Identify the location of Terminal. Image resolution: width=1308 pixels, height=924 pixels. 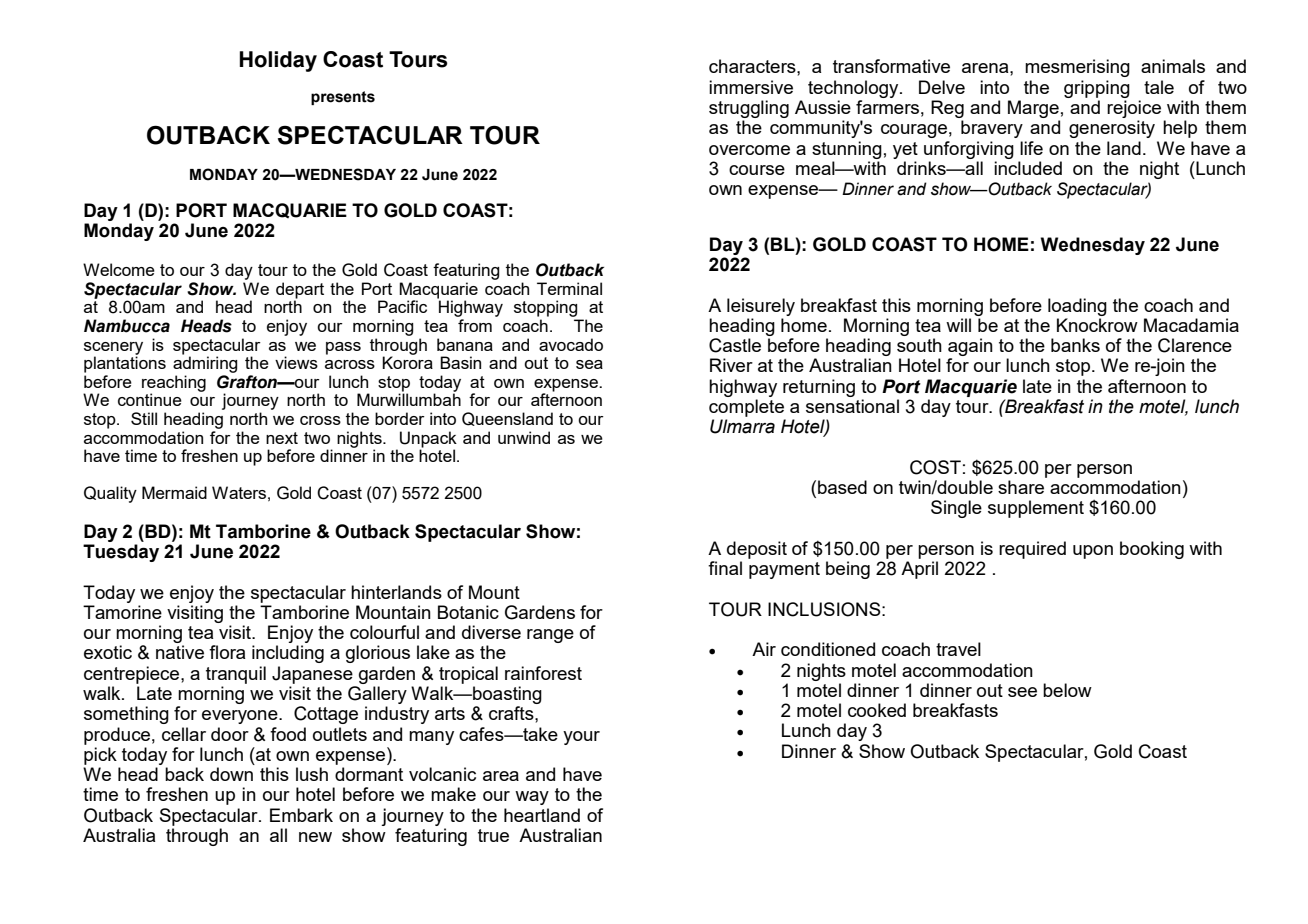
(569, 288).
